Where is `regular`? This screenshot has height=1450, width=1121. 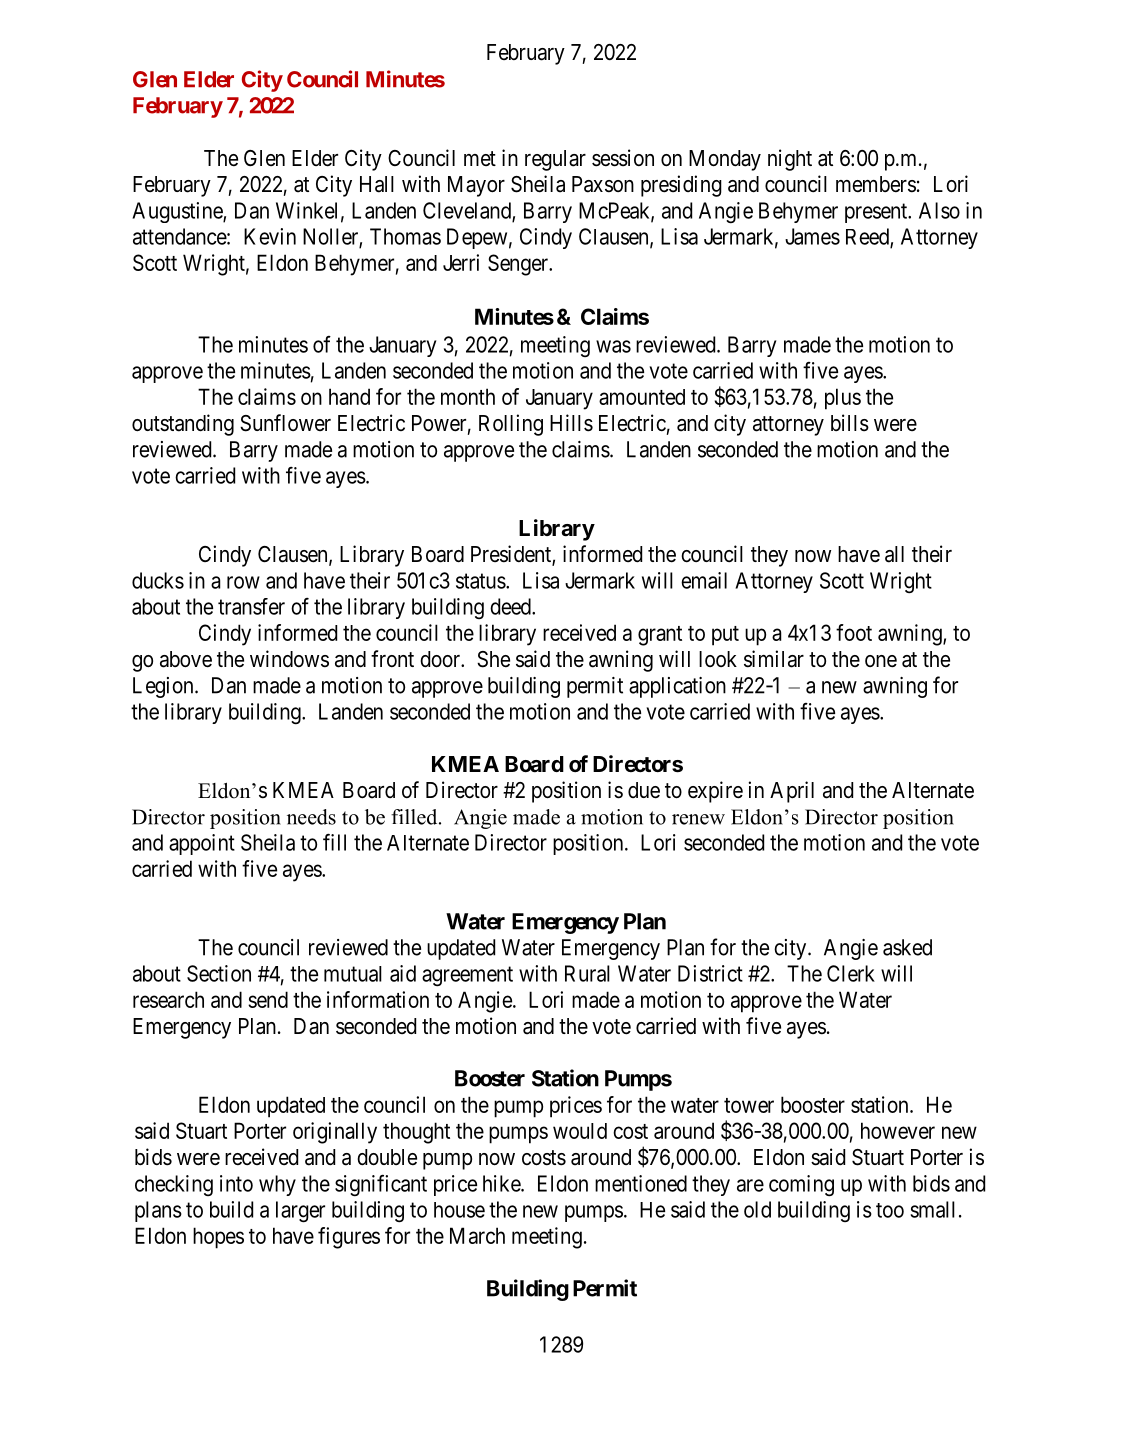 regular is located at coordinates (555, 160).
